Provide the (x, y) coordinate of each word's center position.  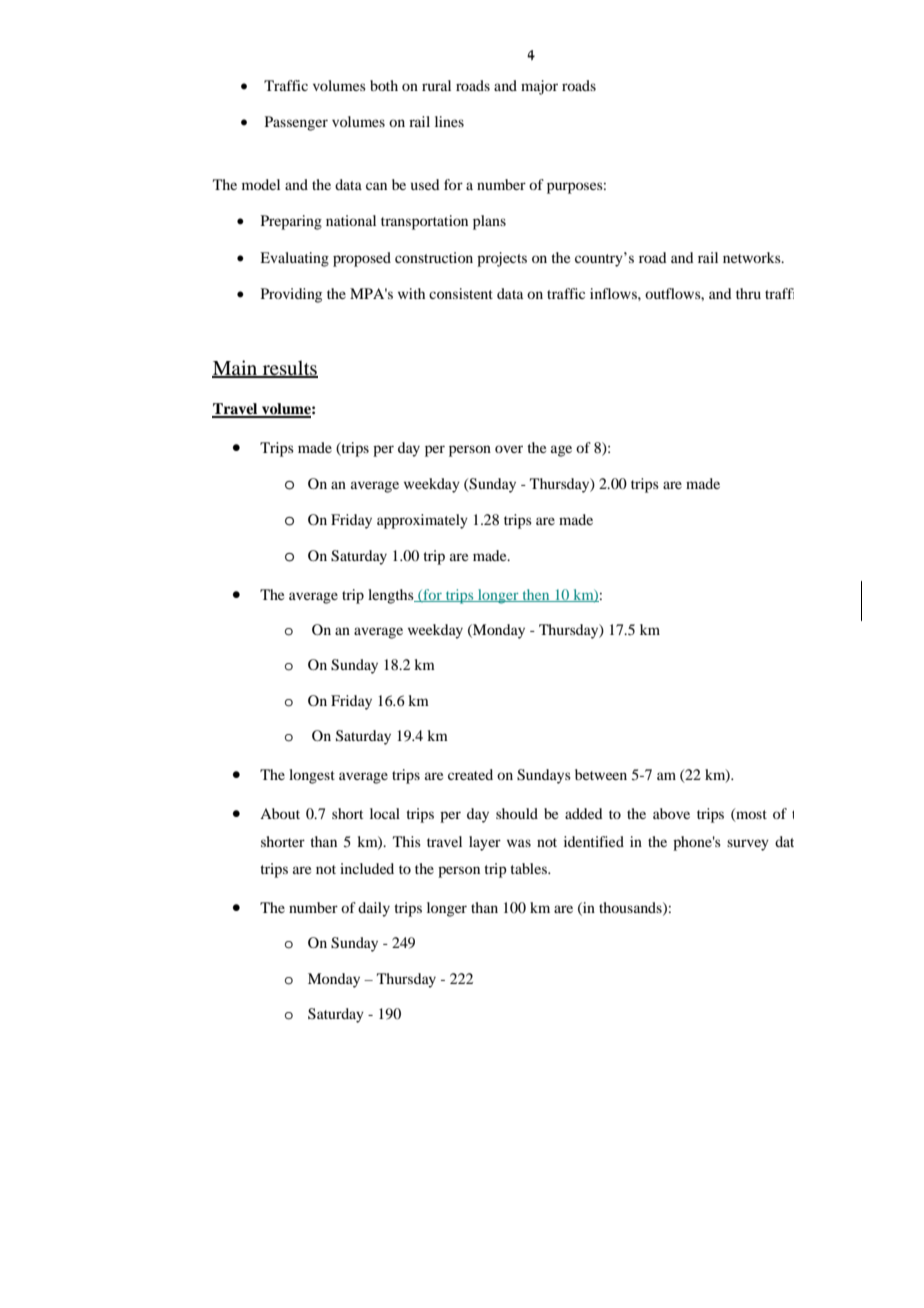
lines (449, 121)
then (536, 595)
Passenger (296, 123)
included (367, 868)
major (539, 87)
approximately (422, 521)
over (509, 449)
